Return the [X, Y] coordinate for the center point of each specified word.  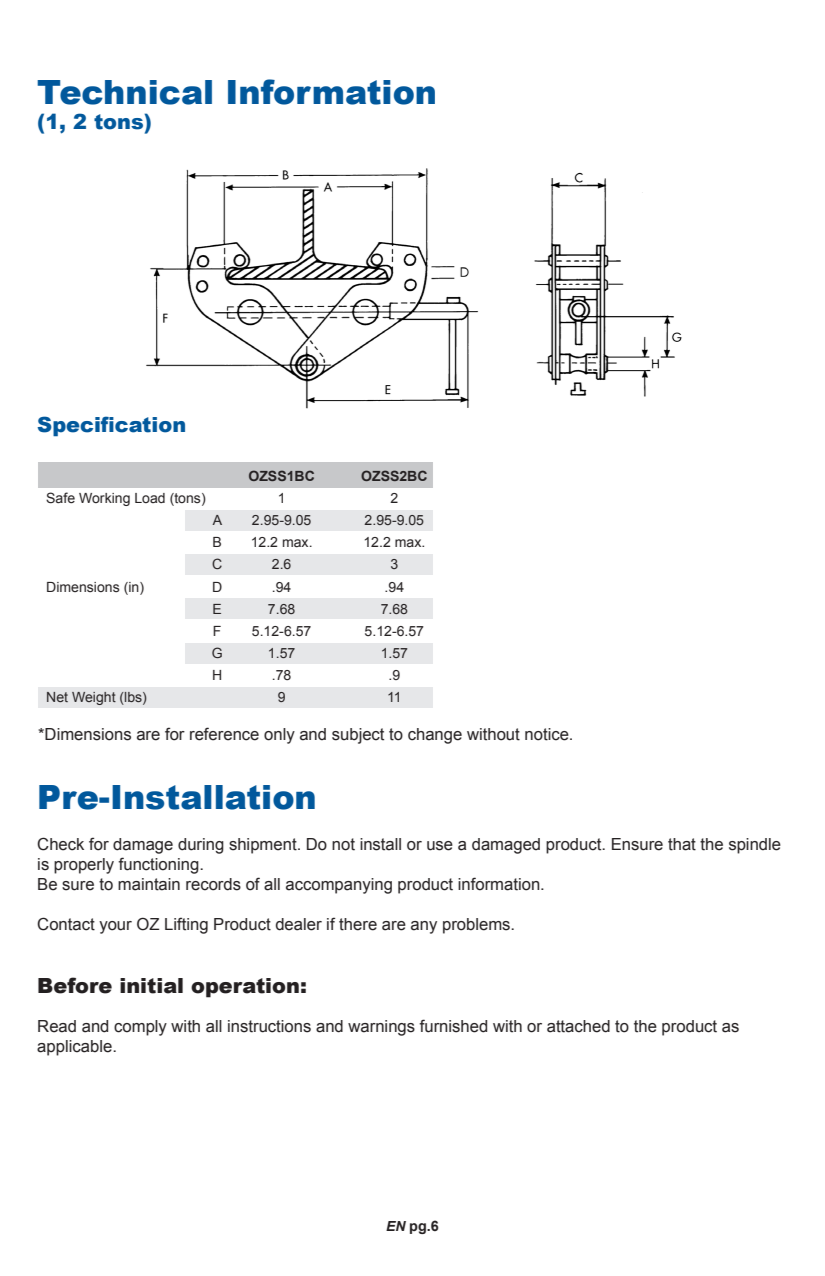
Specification [111, 426]
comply [140, 1028]
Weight [94, 698]
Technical [124, 92]
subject [358, 736]
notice [548, 734]
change [435, 736]
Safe [60, 498]
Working [104, 499]
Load [150, 498]
